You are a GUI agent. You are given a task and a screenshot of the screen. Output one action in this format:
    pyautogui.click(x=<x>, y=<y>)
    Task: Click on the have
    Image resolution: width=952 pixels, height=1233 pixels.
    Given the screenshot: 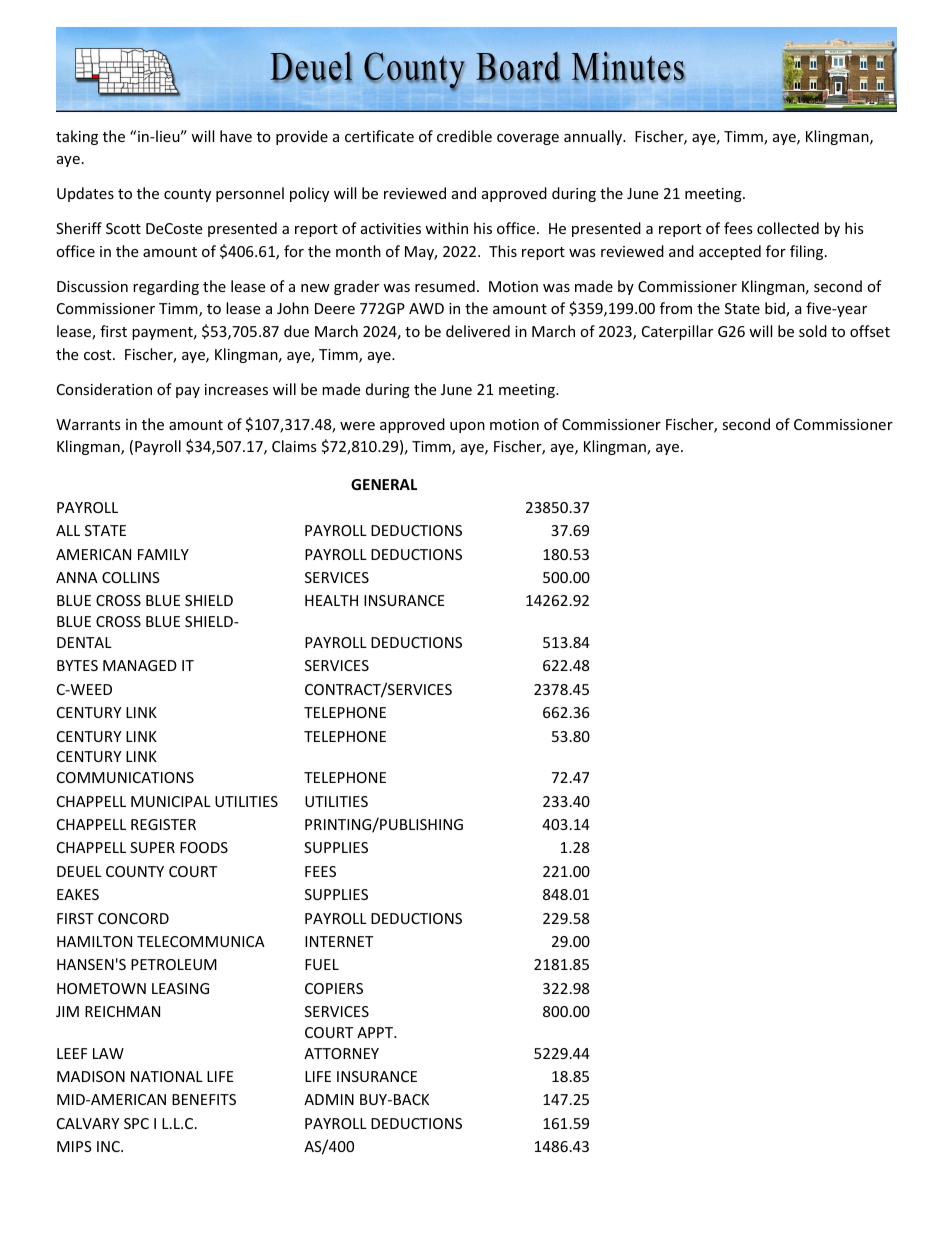 What is the action you would take?
    pyautogui.click(x=236, y=136)
